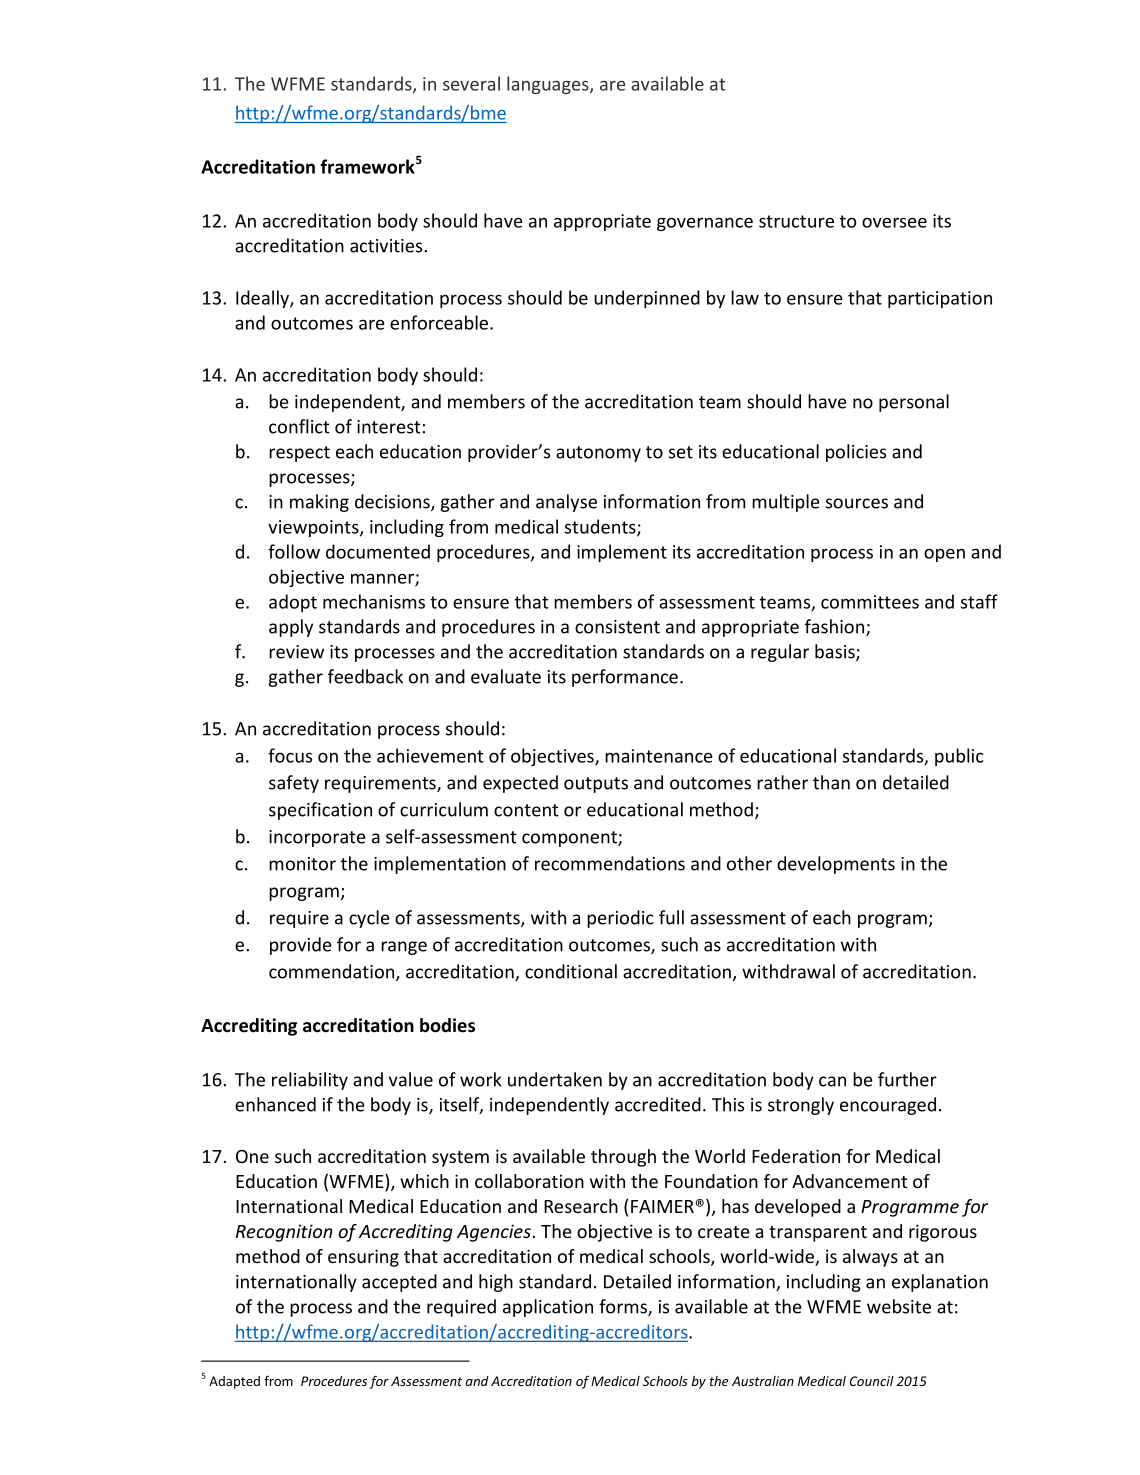  What do you see at coordinates (894, 222) in the screenshot?
I see `oversee` at bounding box center [894, 222].
